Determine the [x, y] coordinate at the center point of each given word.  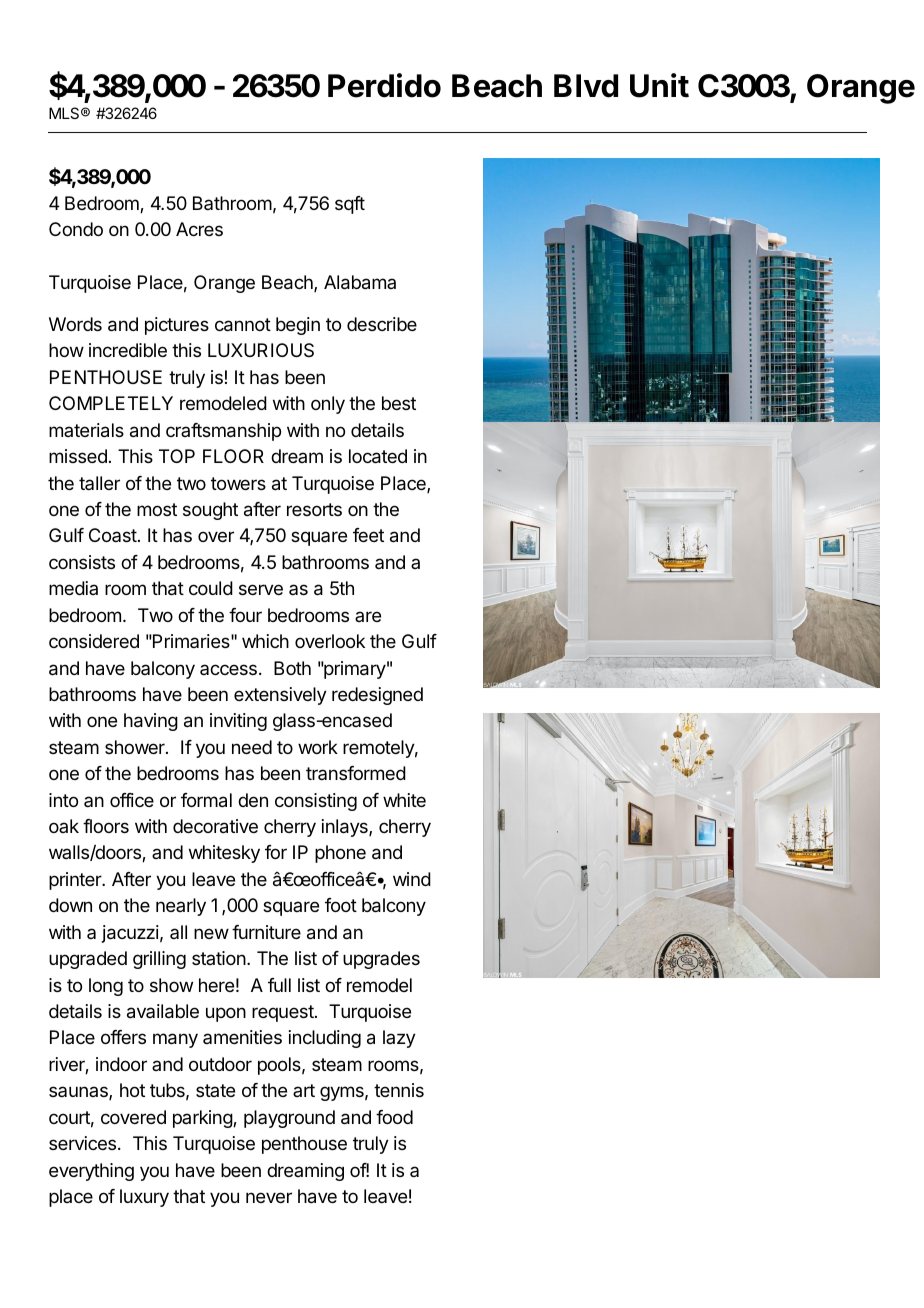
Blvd [586, 86]
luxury [144, 1198]
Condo [76, 229]
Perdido [384, 85]
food [394, 1117]
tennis [399, 1090]
